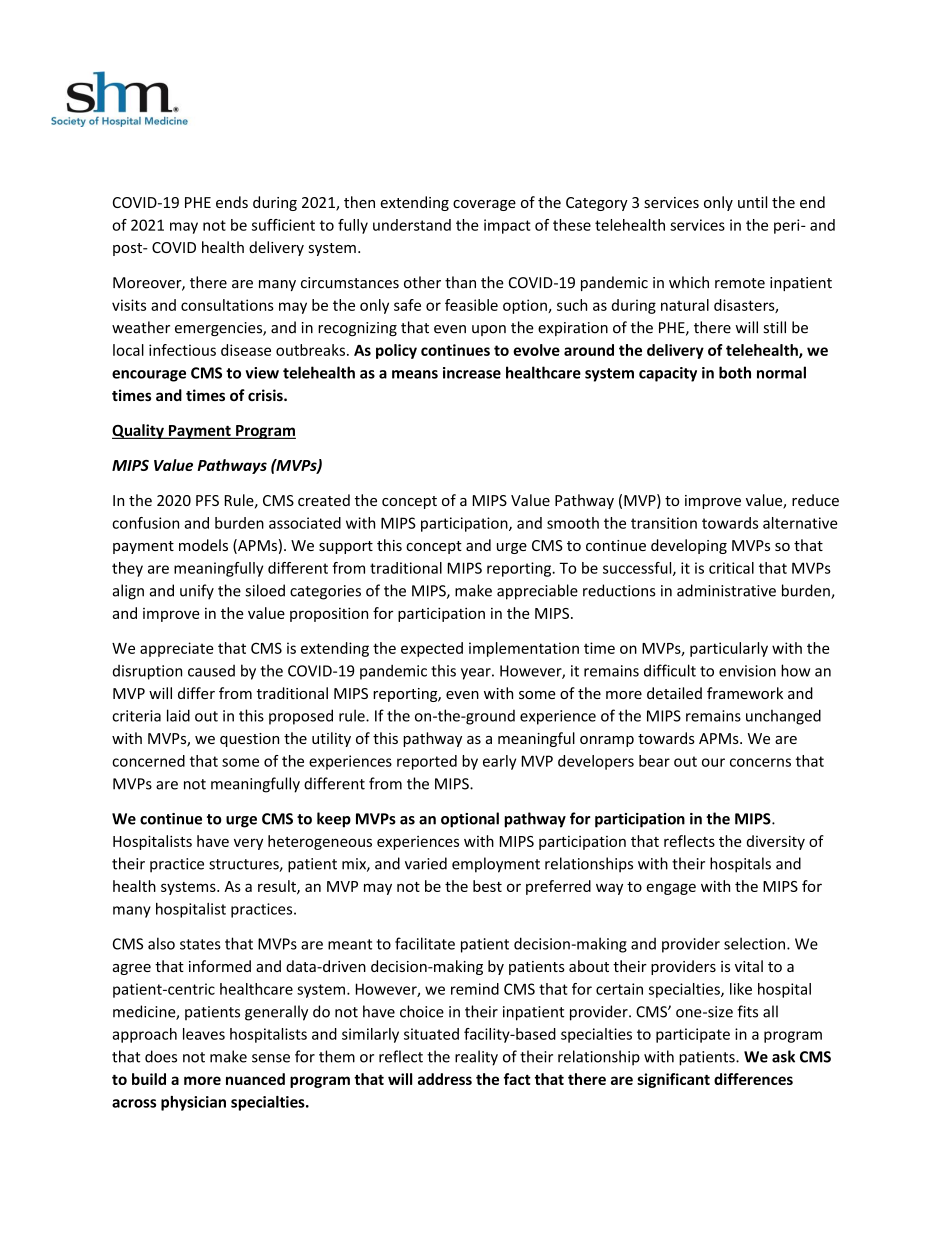 This screenshot has width=952, height=1233. I want to click on expected, so click(432, 649).
